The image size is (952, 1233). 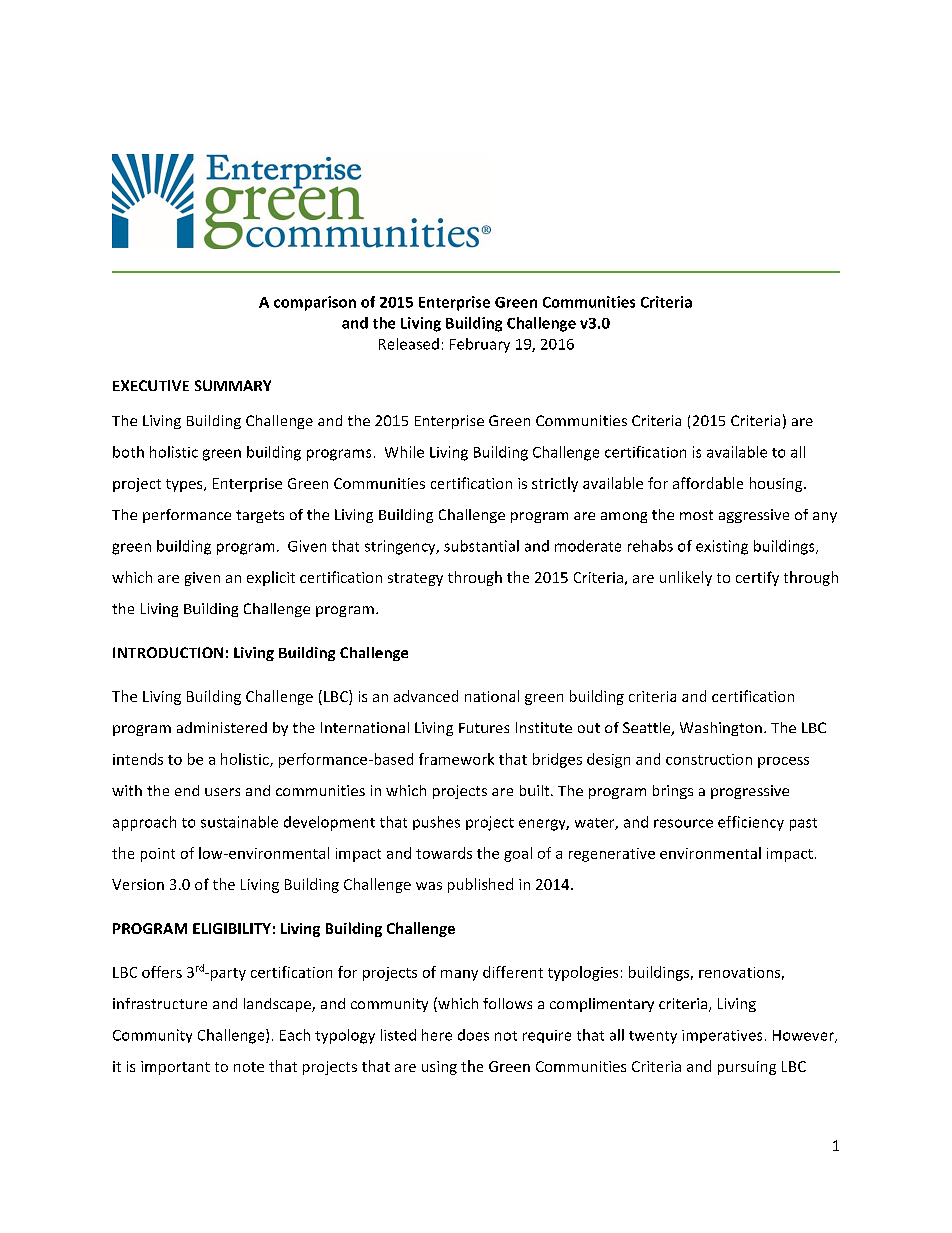 I want to click on important, so click(x=175, y=1068).
